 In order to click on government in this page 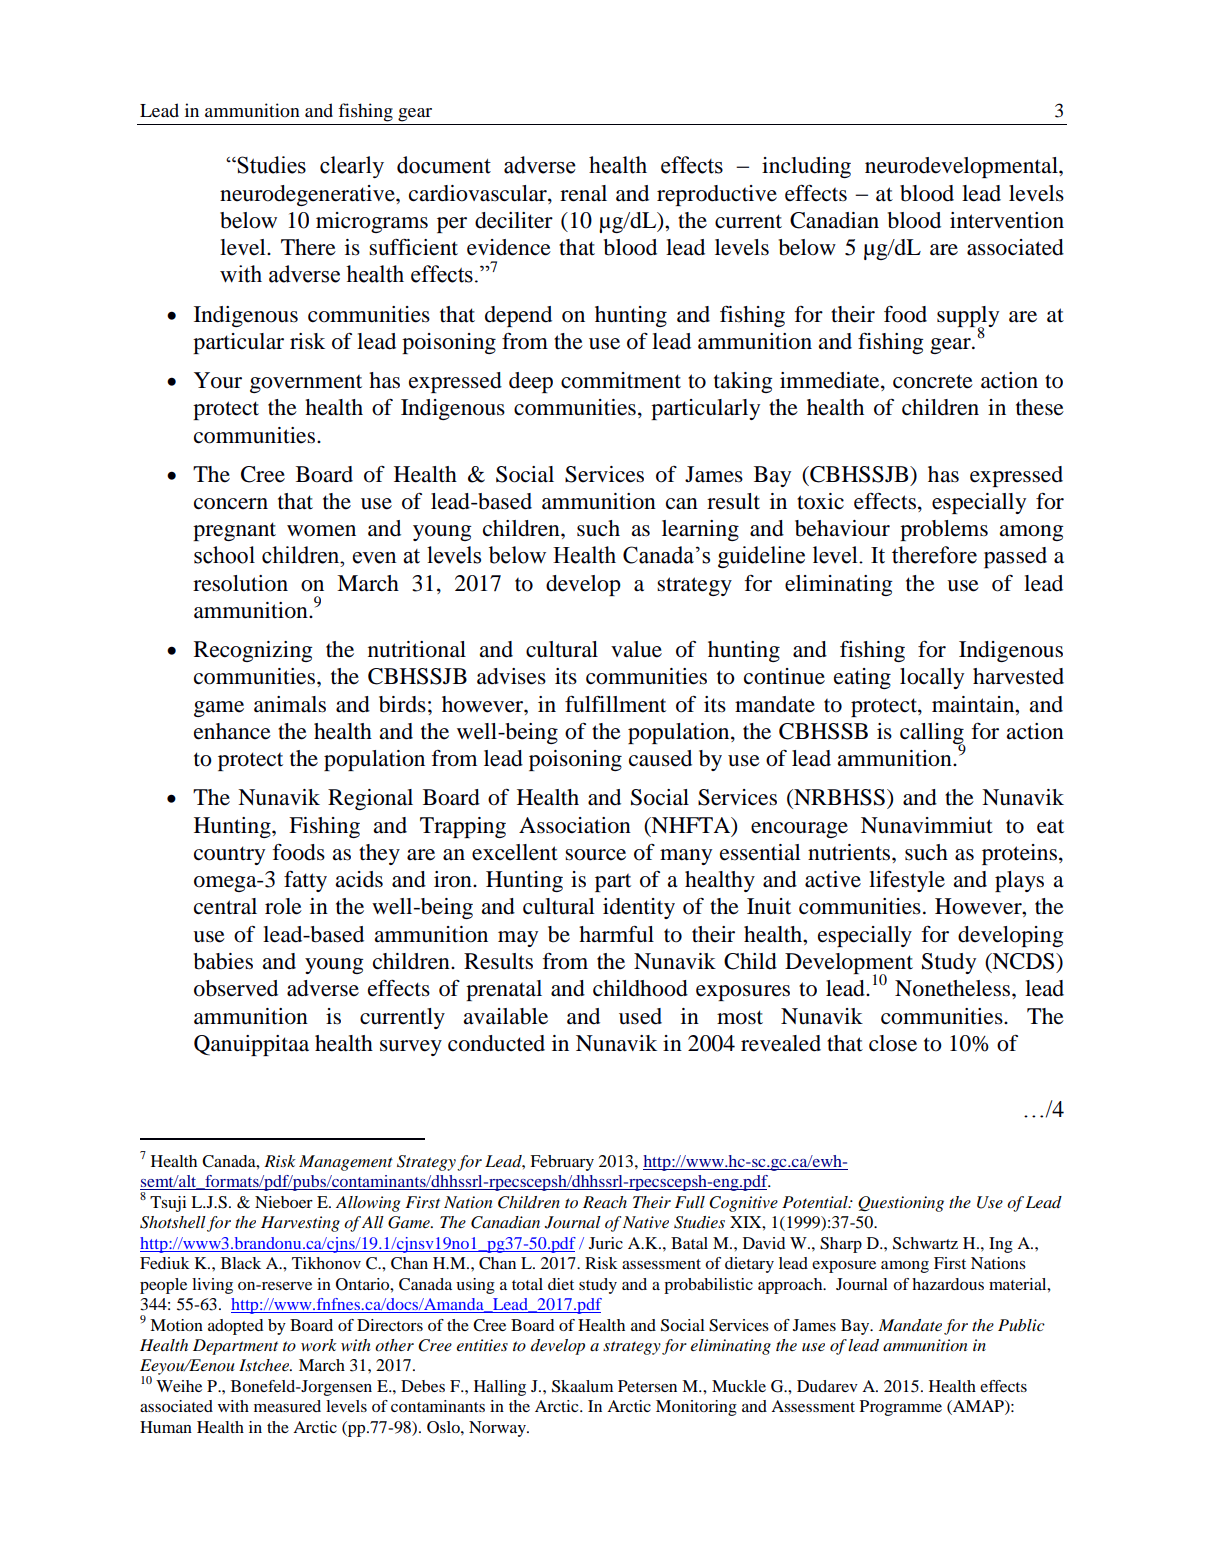, I will do `click(306, 383)`.
